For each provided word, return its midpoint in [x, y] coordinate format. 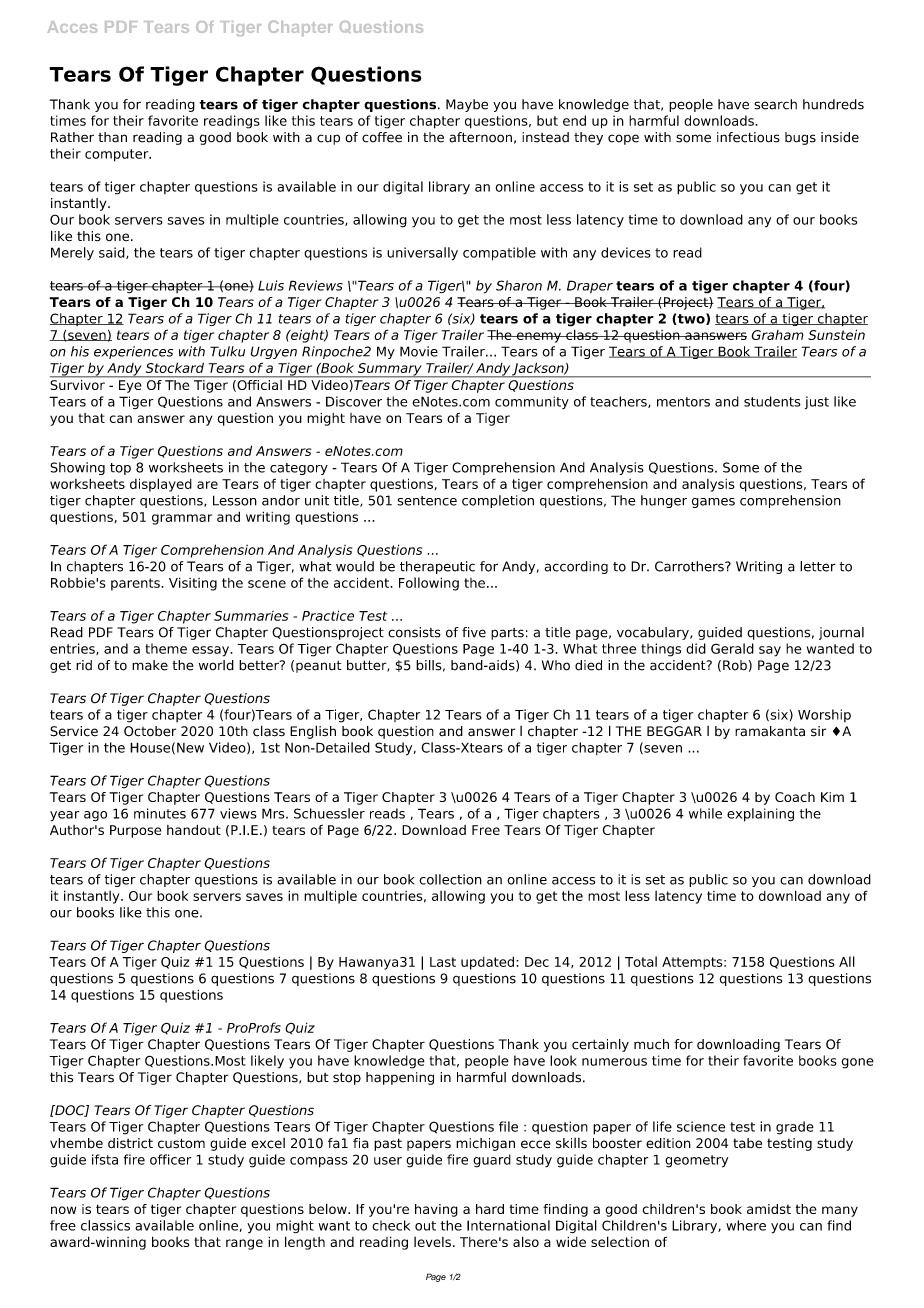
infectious [748, 137]
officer [170, 1159]
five [474, 632]
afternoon [480, 137]
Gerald [732, 648]
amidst [769, 1209]
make [150, 665]
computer [118, 155]
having [436, 1210]
